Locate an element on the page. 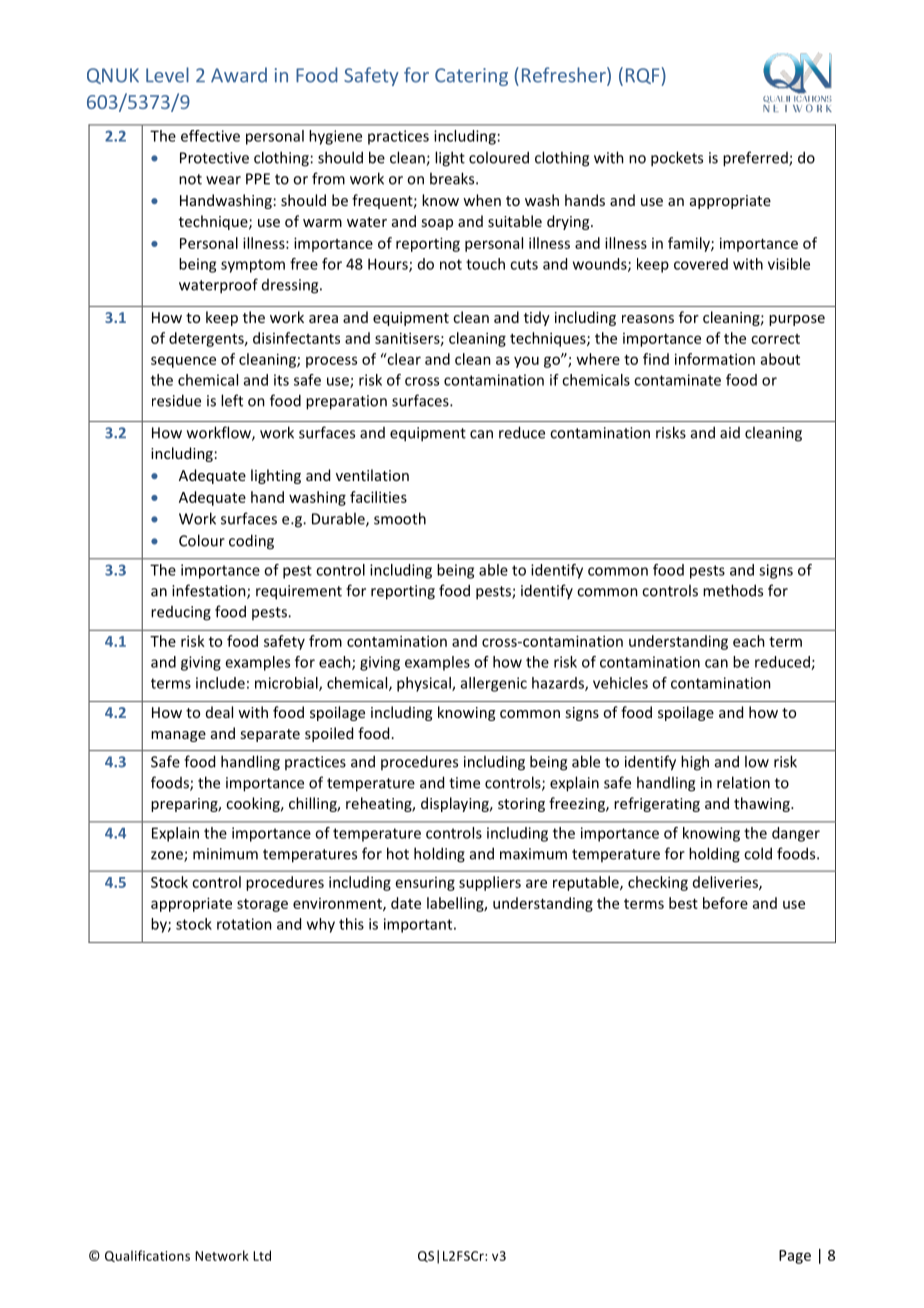 Image resolution: width=924 pixels, height=1308 pixels. time is located at coordinates (464, 783).
